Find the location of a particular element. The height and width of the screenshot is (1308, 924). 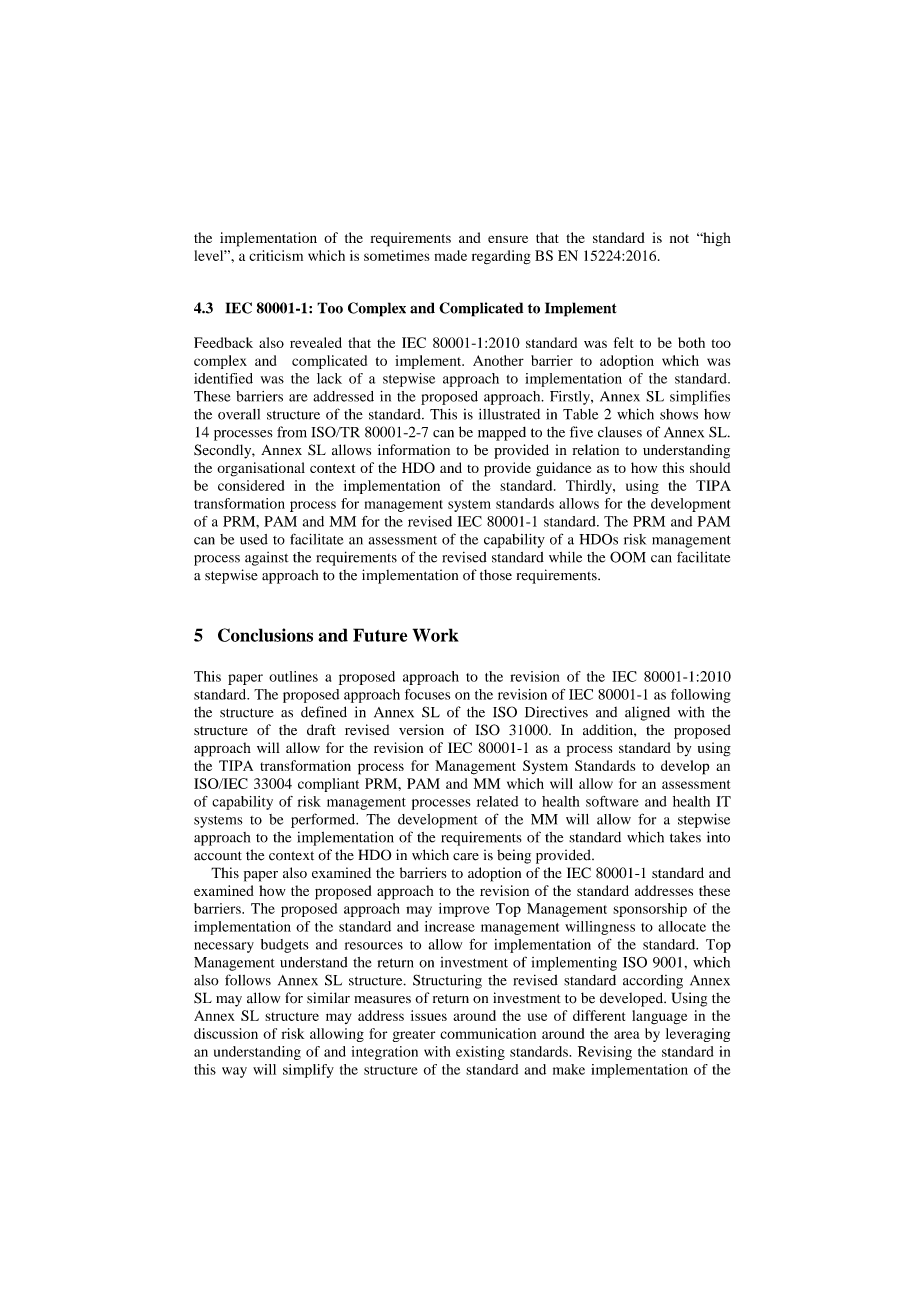

Conclusions is located at coordinates (265, 635).
